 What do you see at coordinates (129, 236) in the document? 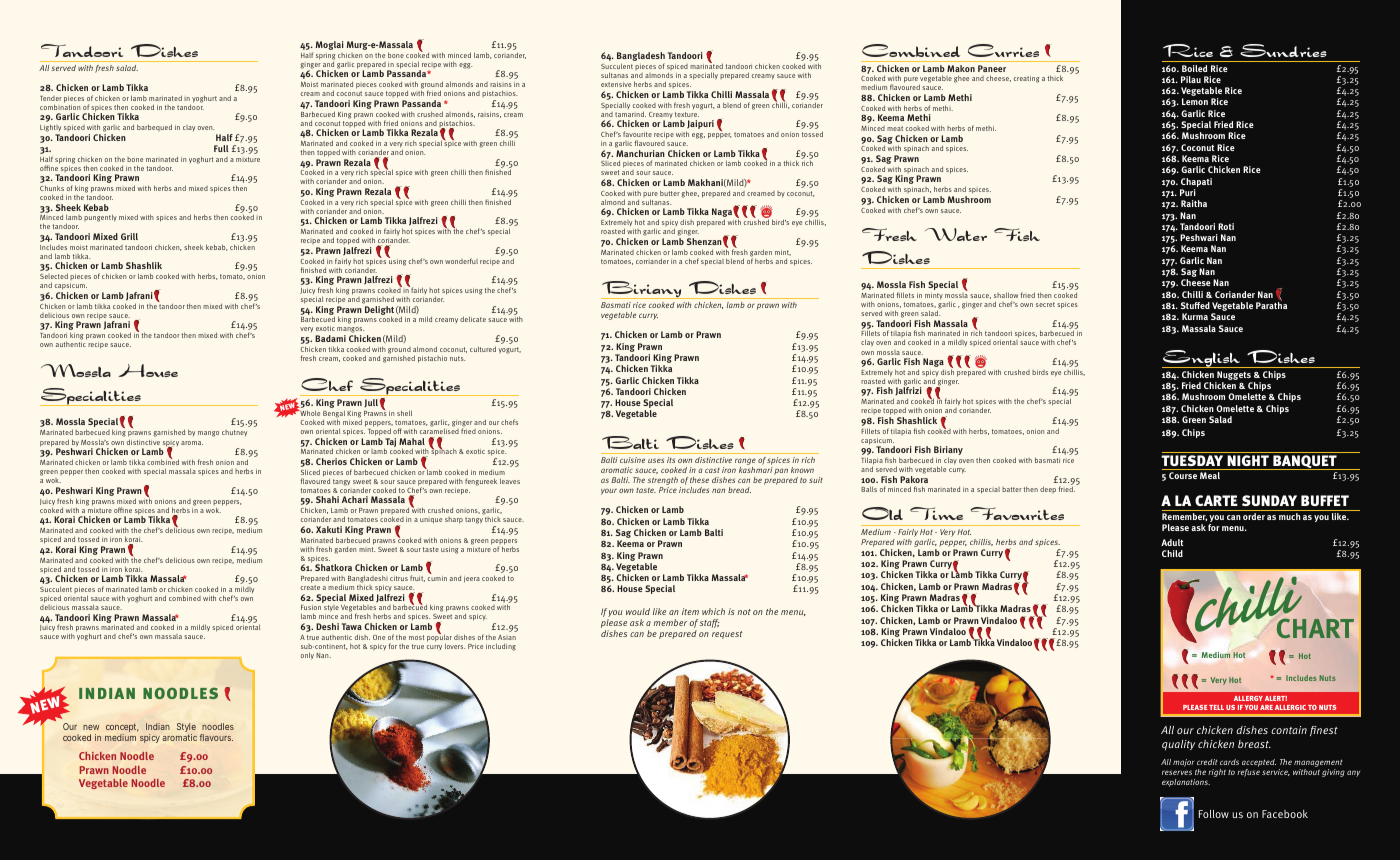
I see `Grill` at bounding box center [129, 236].
